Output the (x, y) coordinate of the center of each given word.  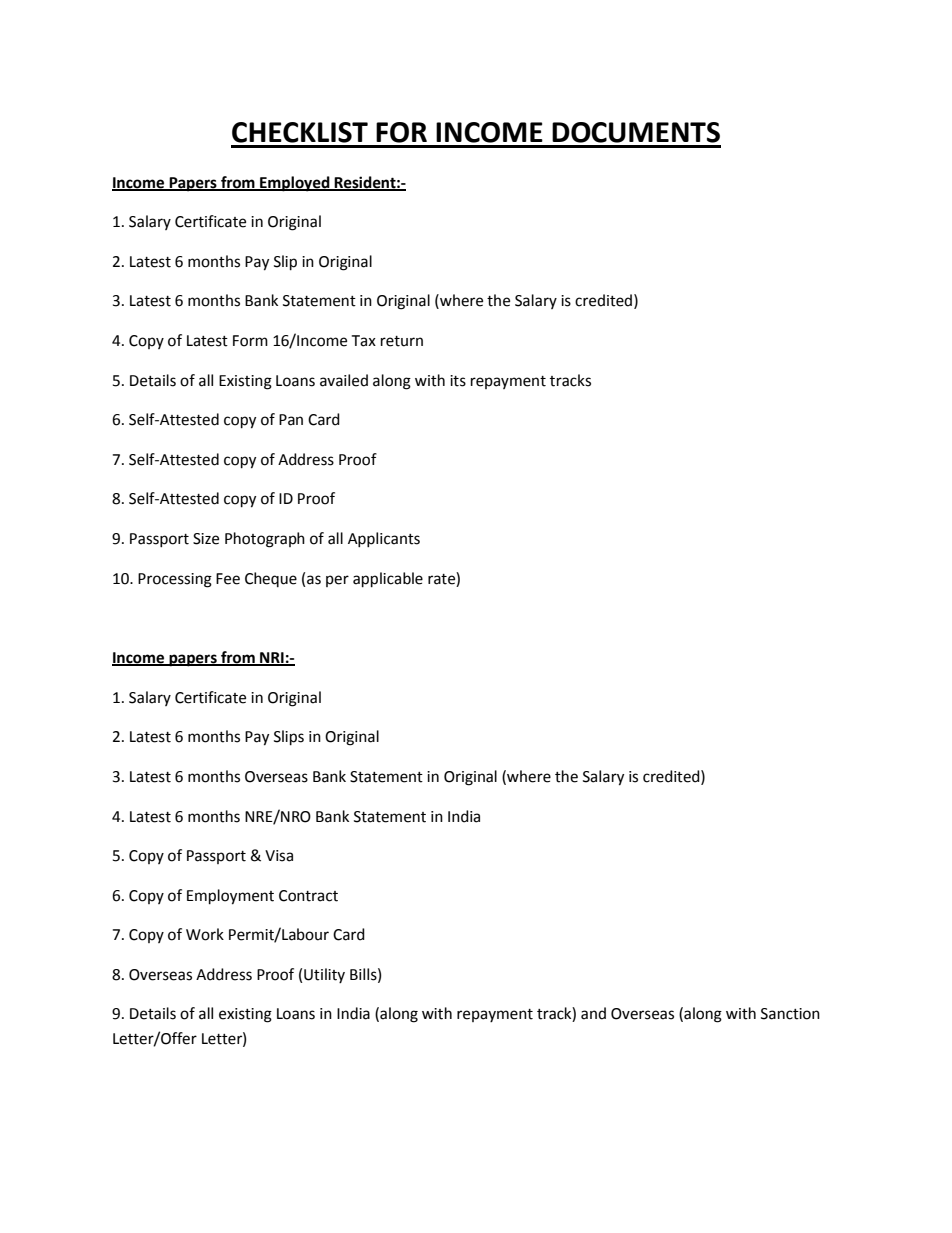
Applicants (384, 539)
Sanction (790, 1014)
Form (250, 341)
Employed (295, 184)
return (402, 341)
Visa (279, 856)
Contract (308, 896)
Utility (324, 975)
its (458, 381)
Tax (363, 341)
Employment (230, 897)
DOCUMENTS (636, 132)
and (593, 1013)
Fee (228, 579)
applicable (388, 580)
